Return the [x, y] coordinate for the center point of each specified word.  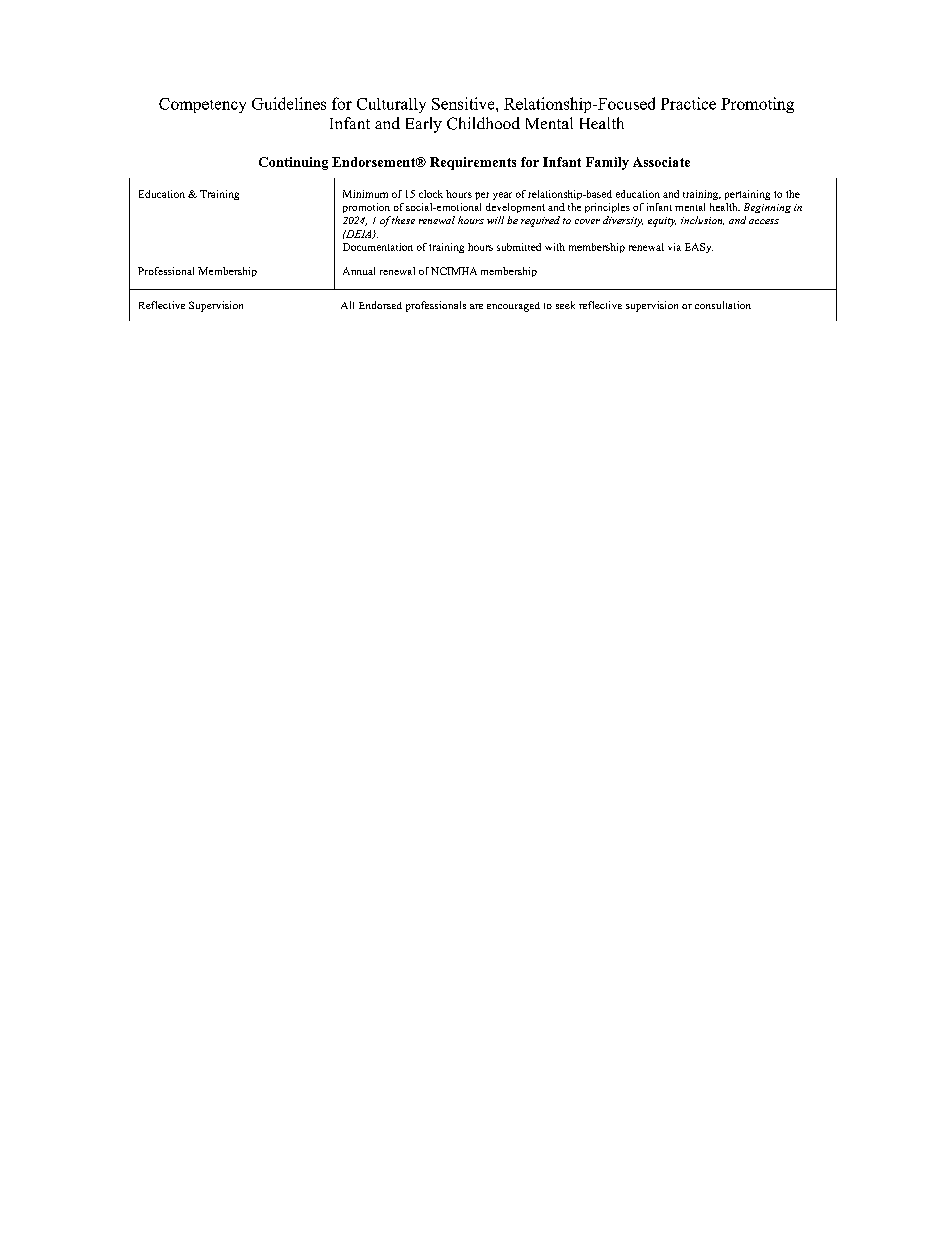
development [515, 208]
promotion [366, 208]
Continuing [293, 163]
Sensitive [464, 103]
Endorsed [380, 305]
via [674, 247]
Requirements [473, 163]
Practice [688, 103]
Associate [661, 162]
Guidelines [289, 103]
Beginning [767, 208]
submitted [519, 247]
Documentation [378, 247]
